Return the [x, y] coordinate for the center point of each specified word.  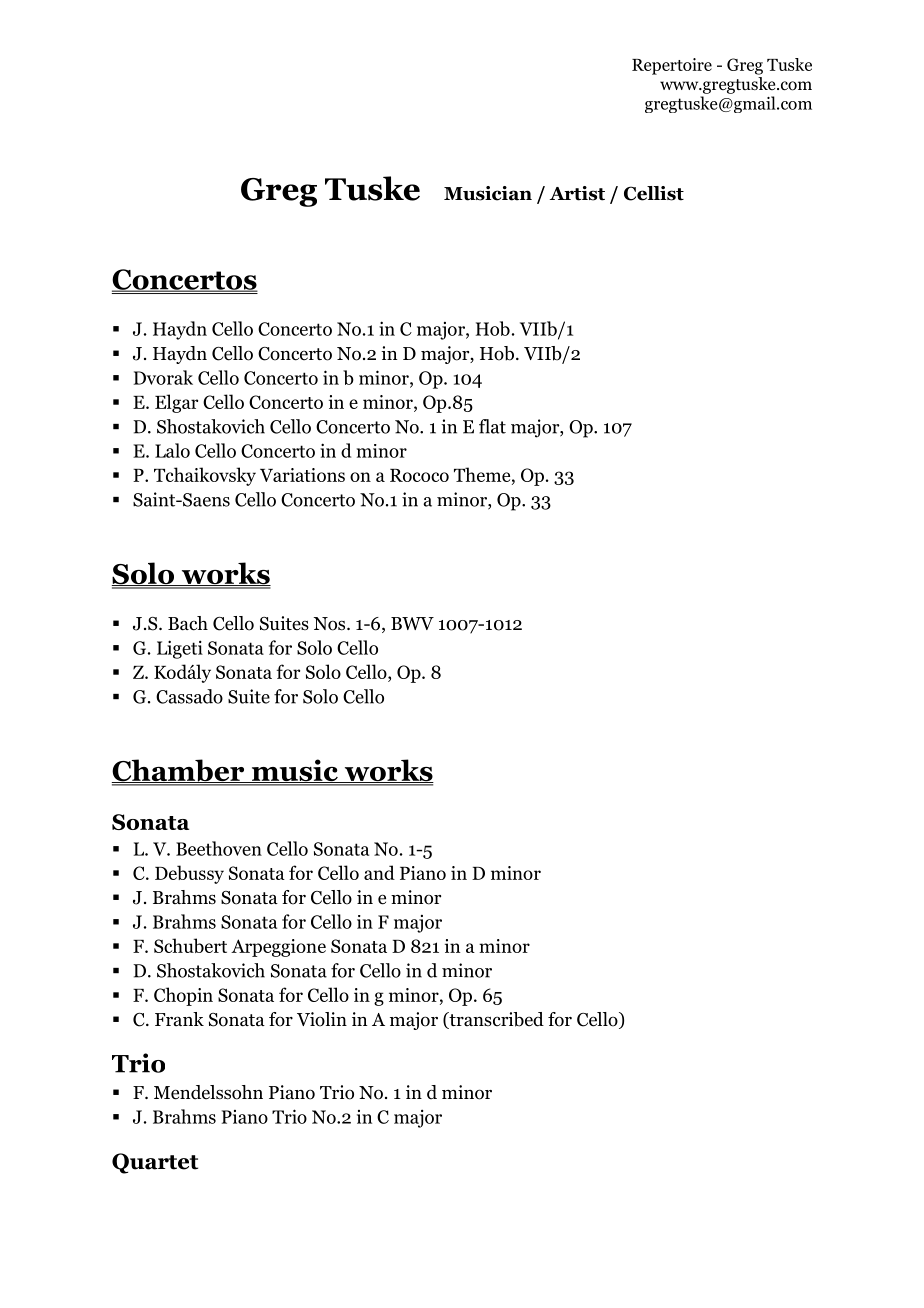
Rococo [419, 475]
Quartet [155, 1163]
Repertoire [672, 66]
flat [492, 426]
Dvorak [163, 377]
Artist [577, 193]
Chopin [183, 996]
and [379, 872]
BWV [412, 623]
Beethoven [219, 848]
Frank [179, 1019]
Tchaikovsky [205, 476]
